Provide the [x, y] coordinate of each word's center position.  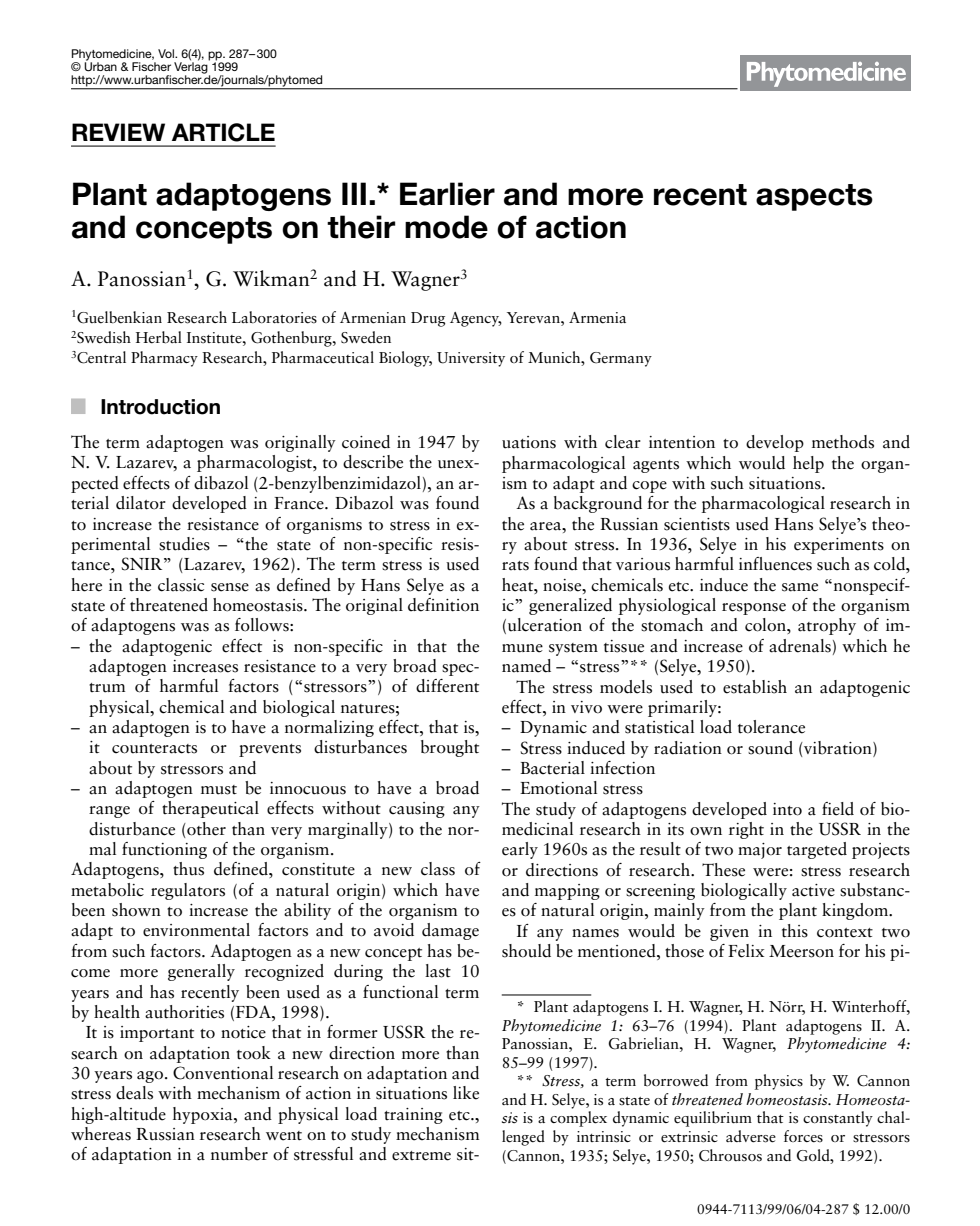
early [520, 850]
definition [443, 605]
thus [188, 869]
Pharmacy [164, 359]
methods [843, 442]
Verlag [192, 68]
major [760, 851]
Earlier [447, 194]
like [466, 1093]
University [471, 359]
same [800, 587]
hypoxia [204, 1115]
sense [230, 587]
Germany [621, 359]
